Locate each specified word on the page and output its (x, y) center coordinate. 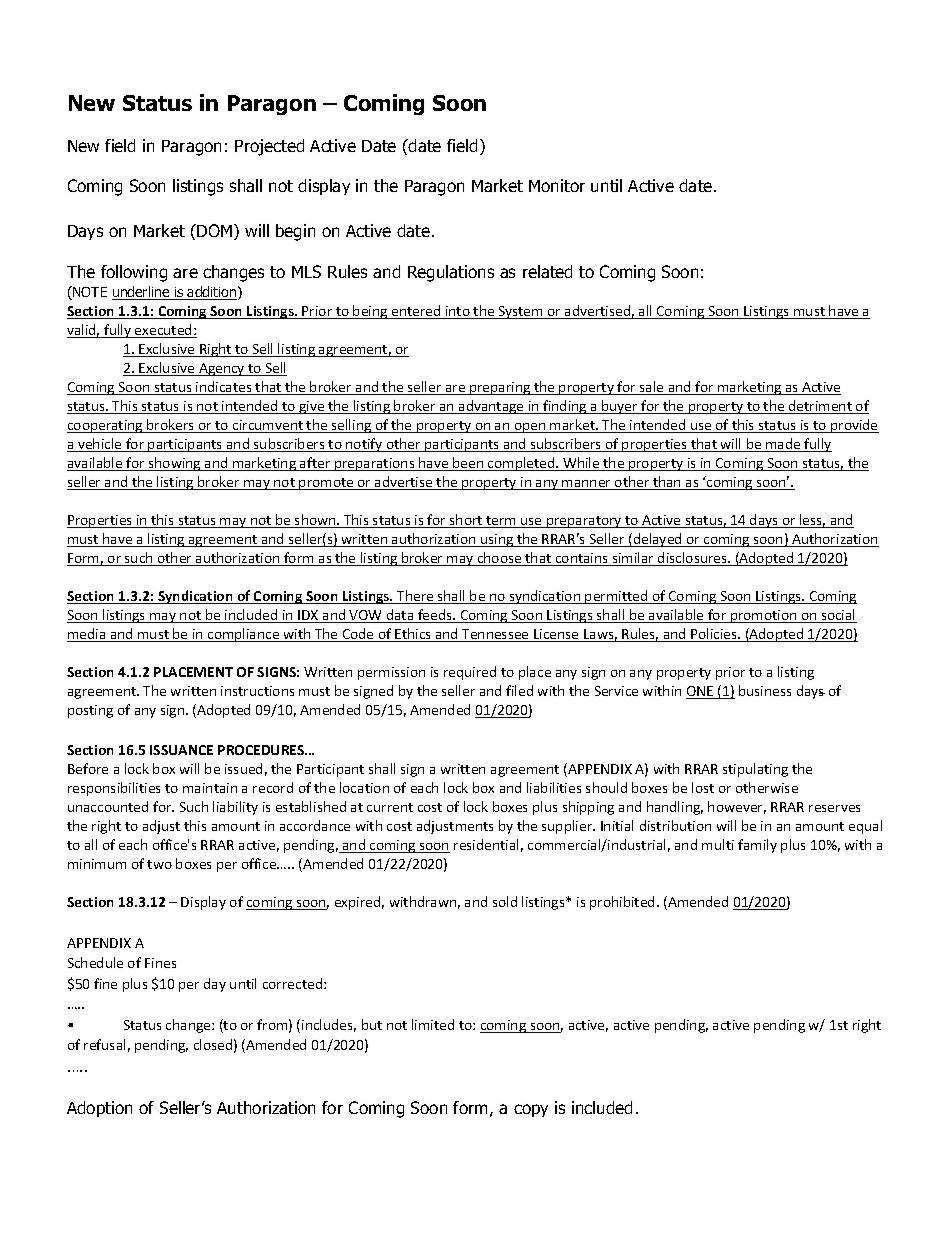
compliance (244, 635)
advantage (491, 407)
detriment (820, 407)
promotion (764, 616)
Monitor (557, 185)
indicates (224, 388)
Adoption (99, 1109)
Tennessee (495, 635)
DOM (216, 232)
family (757, 846)
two (159, 864)
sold (505, 901)
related (547, 271)
